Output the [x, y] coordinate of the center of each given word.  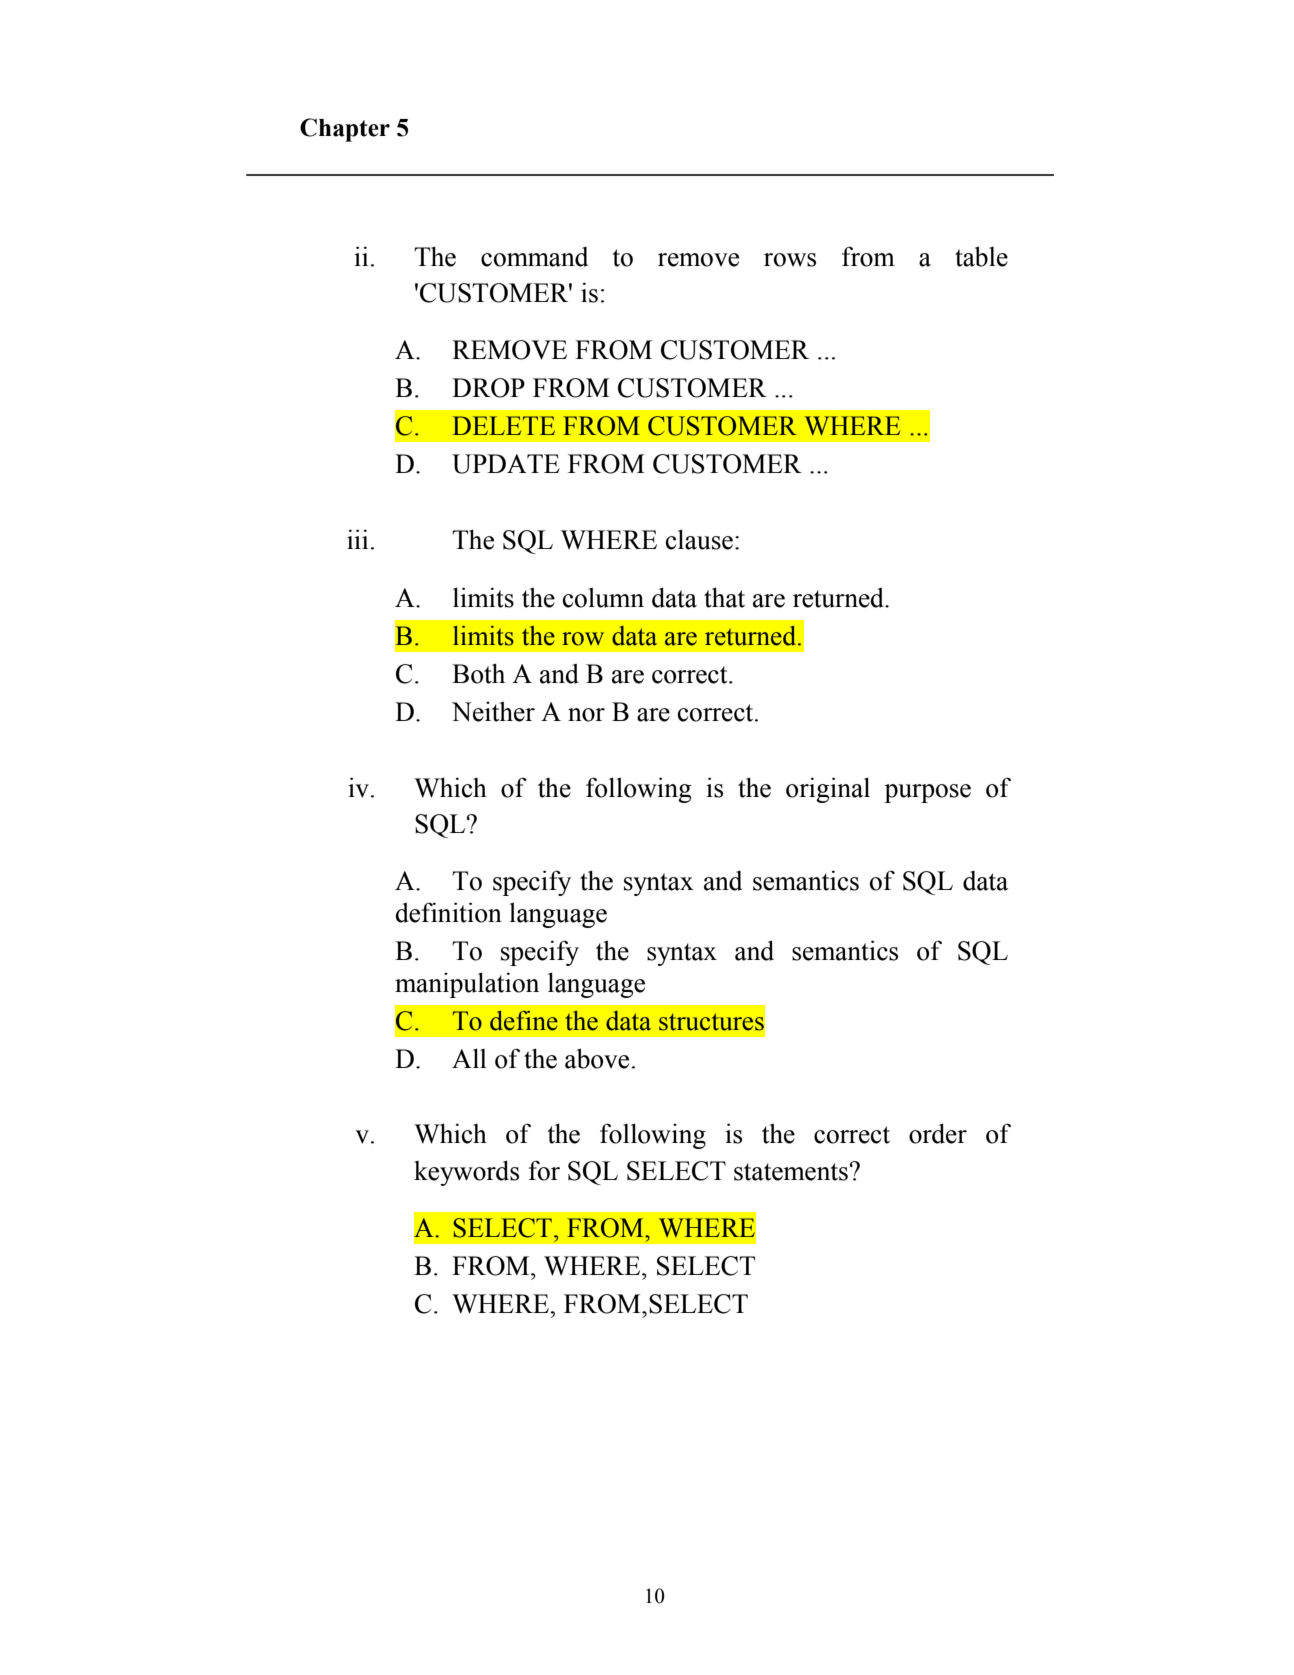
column [603, 597]
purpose [927, 793]
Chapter [345, 130]
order [938, 1133]
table [981, 256]
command [534, 257]
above [597, 1058]
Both [478, 673]
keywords [466, 1173]
